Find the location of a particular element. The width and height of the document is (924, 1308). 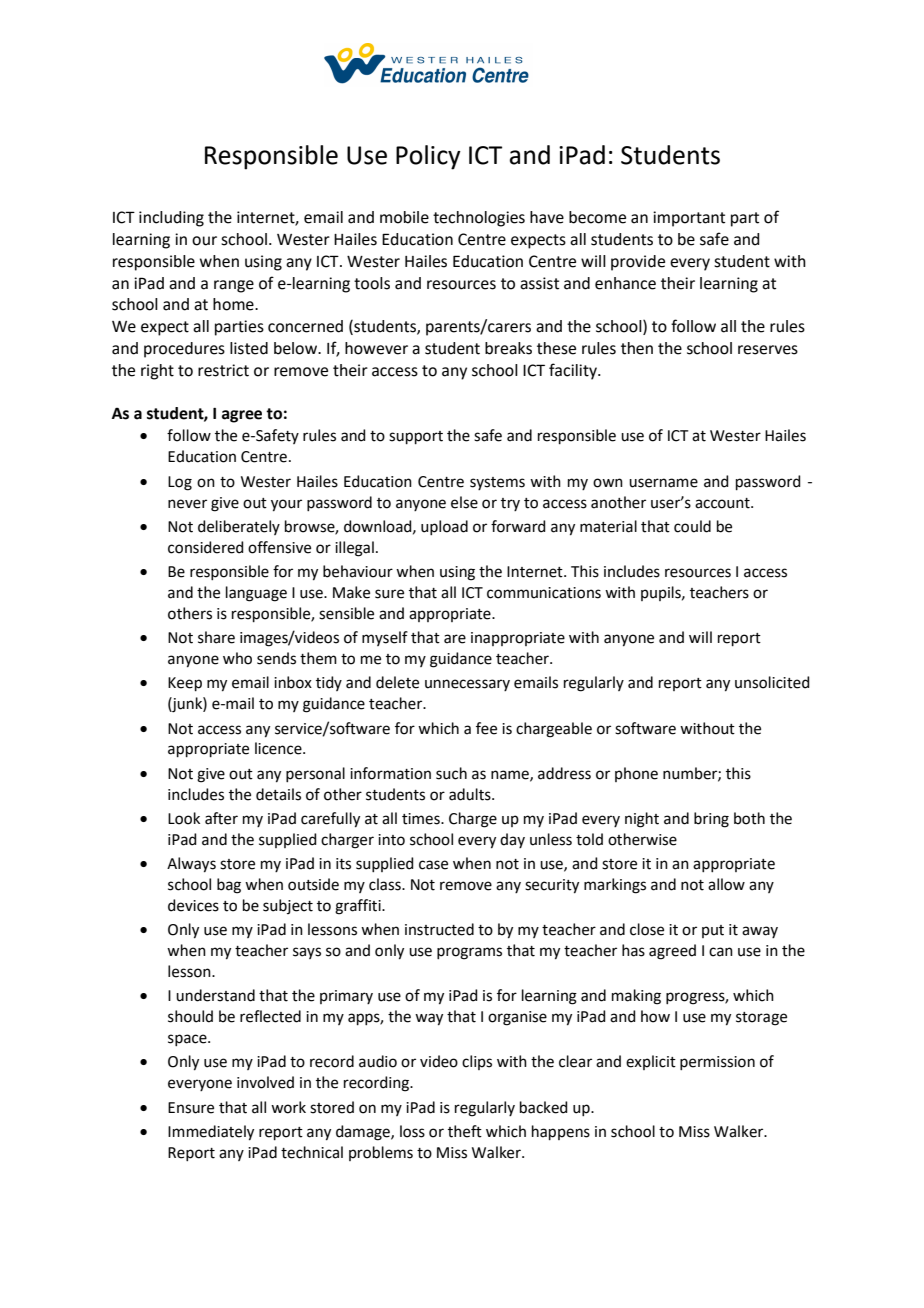

explicit is located at coordinates (651, 1062).
